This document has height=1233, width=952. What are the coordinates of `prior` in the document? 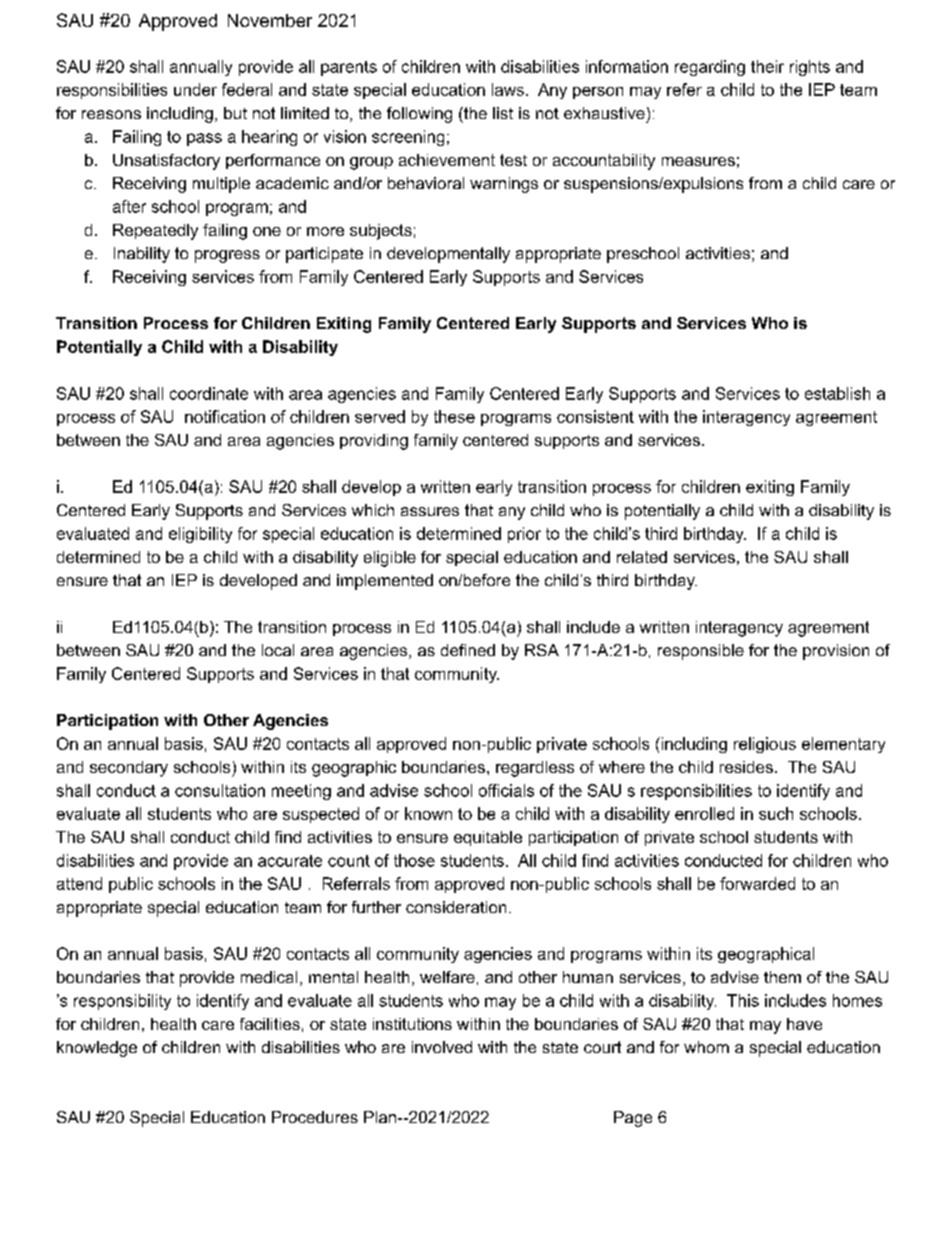 It's located at (524, 535).
